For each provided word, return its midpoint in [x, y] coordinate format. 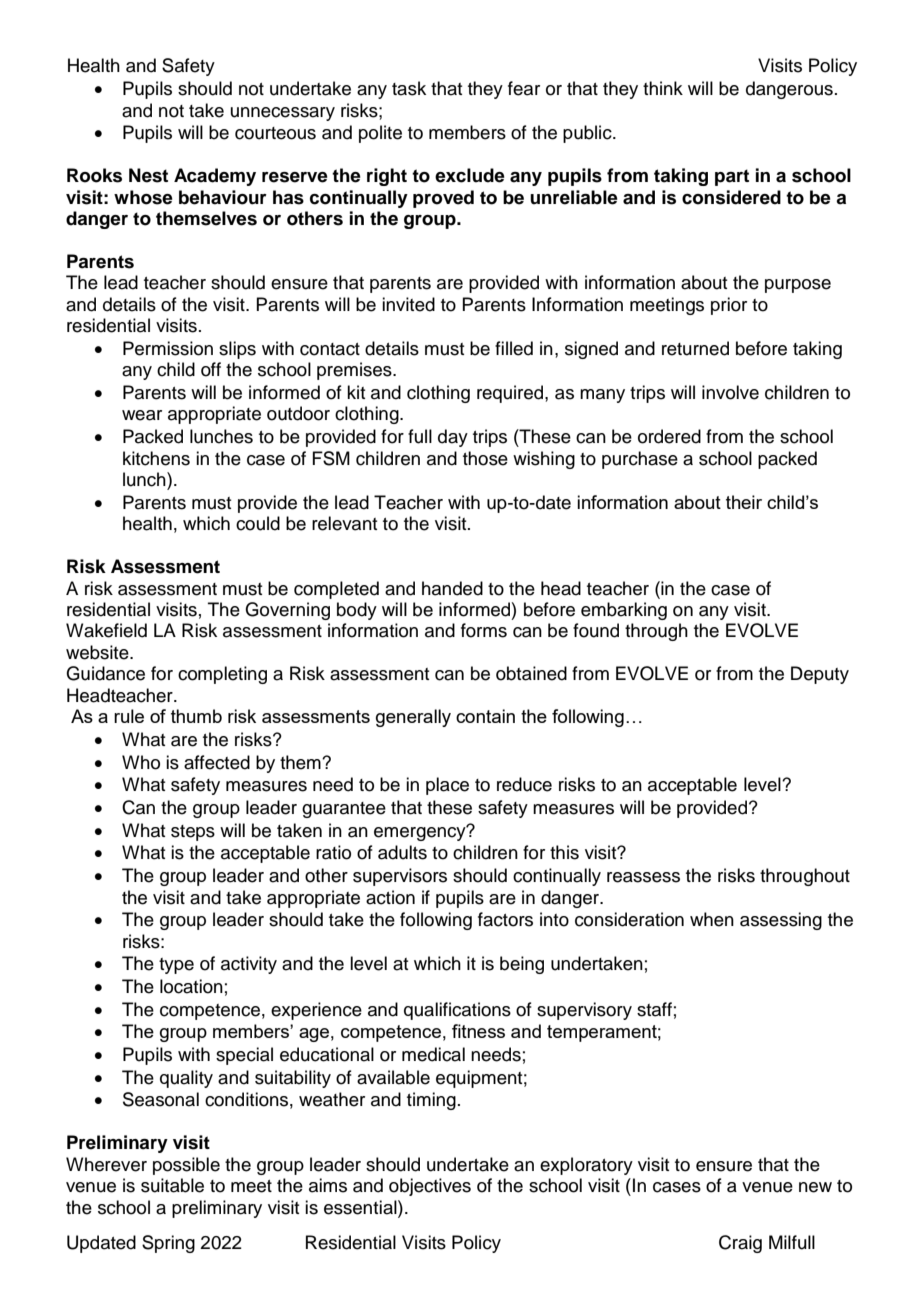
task [409, 88]
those [485, 458]
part [732, 177]
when [712, 919]
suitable [172, 1185]
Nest [148, 175]
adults [402, 852]
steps [193, 833]
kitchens [156, 458]
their [744, 502]
